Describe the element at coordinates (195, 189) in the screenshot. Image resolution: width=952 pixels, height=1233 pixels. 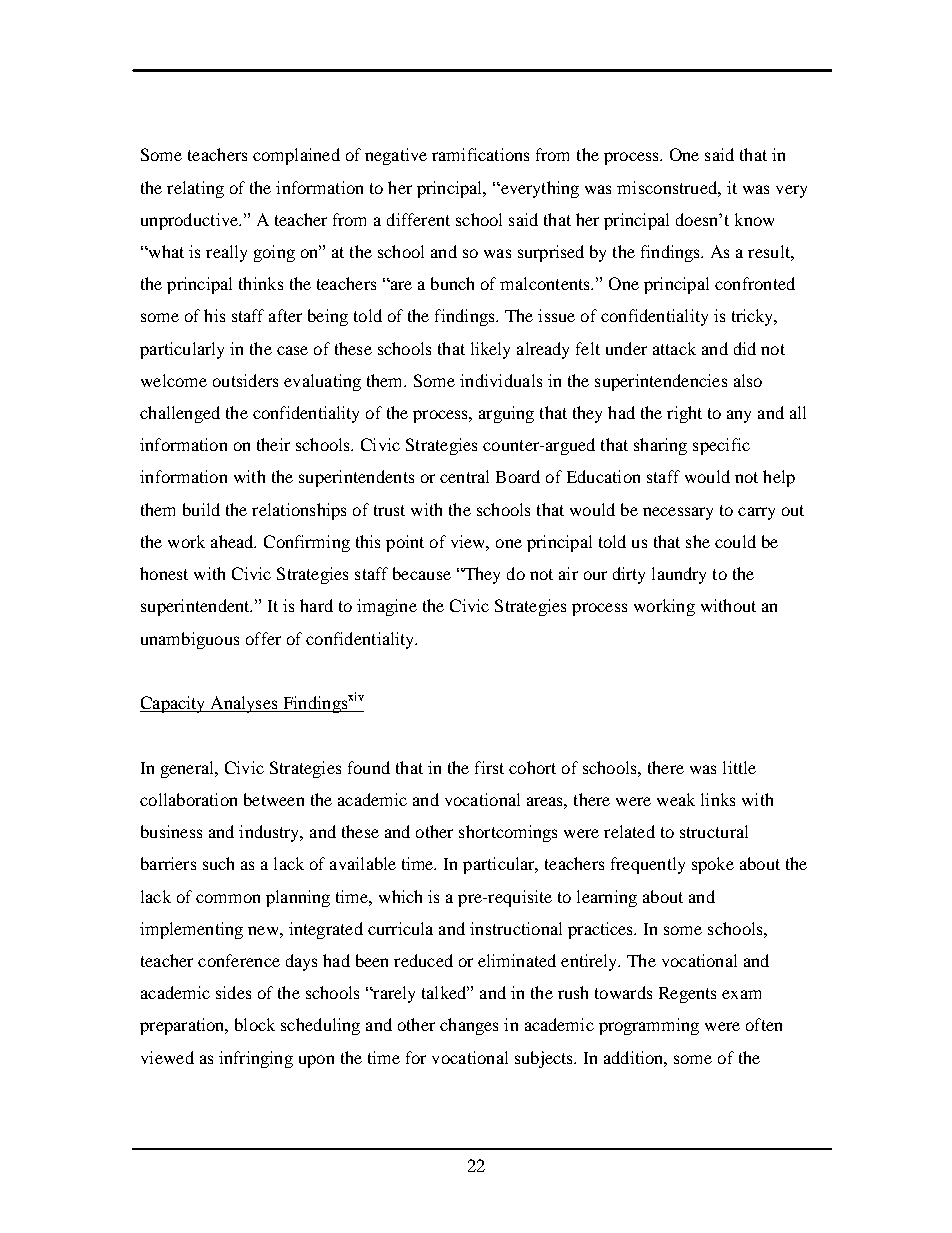
I see `relating` at that location.
